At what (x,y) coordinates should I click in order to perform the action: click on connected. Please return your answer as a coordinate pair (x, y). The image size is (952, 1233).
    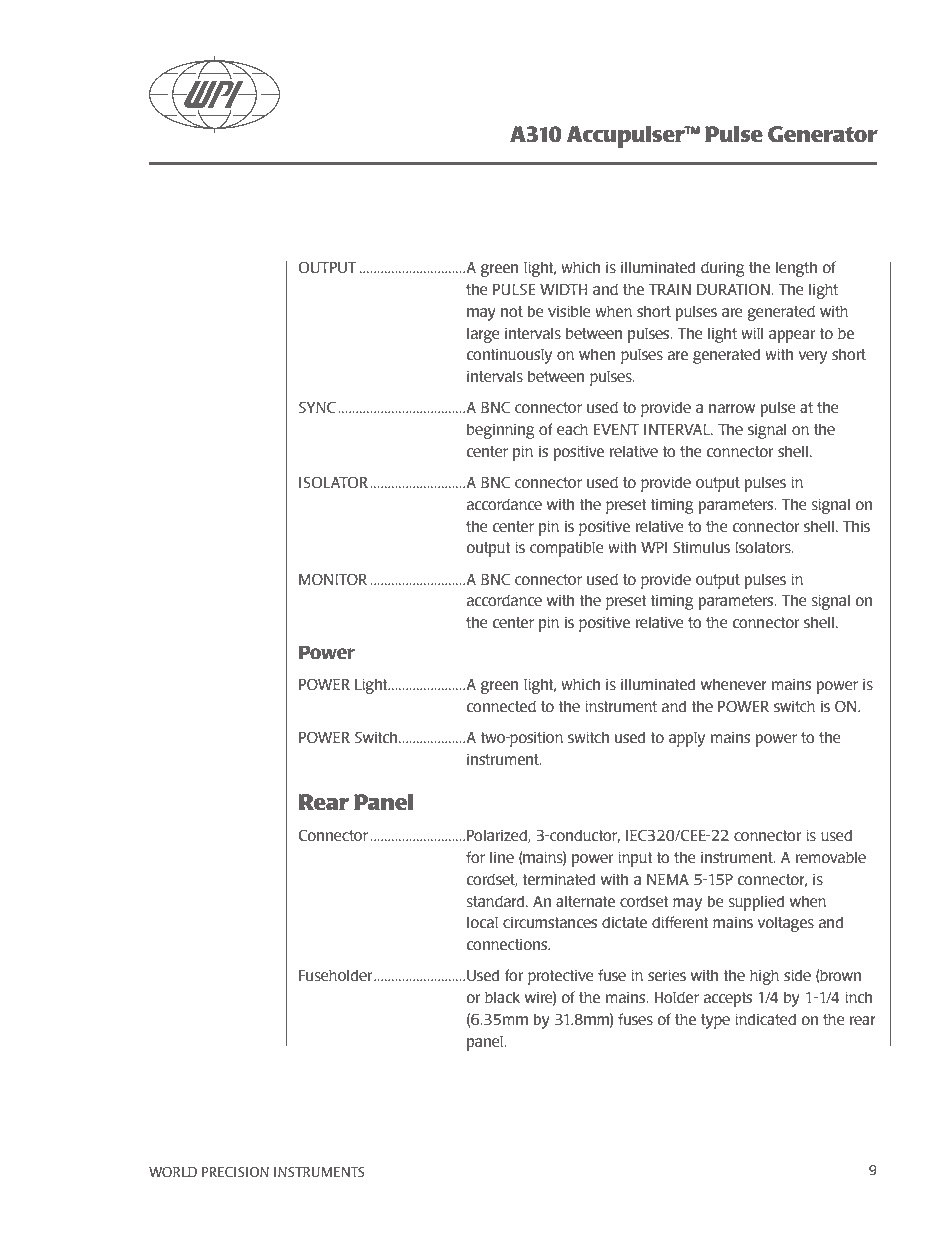
    Looking at the image, I should click on (501, 706).
